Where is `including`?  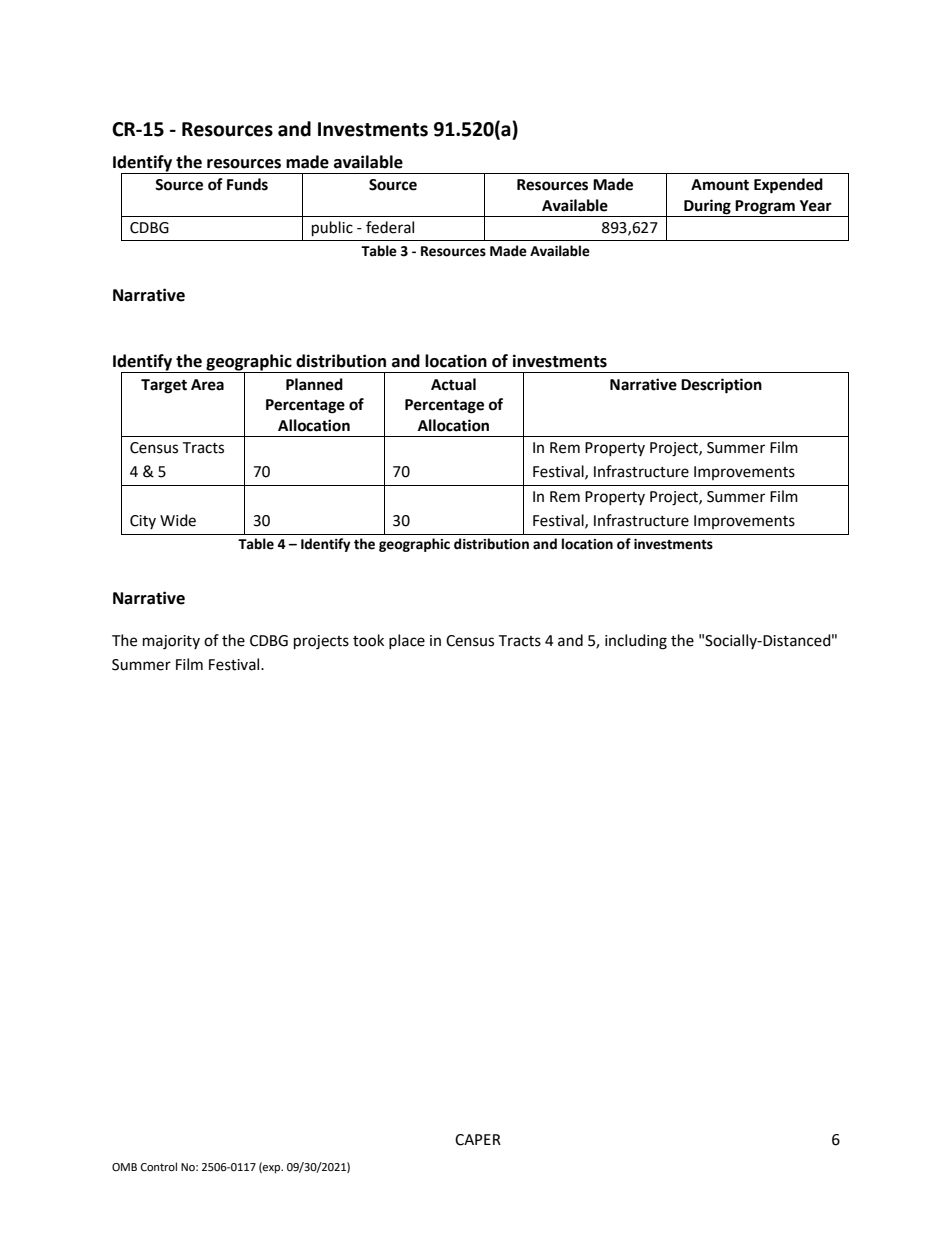 including is located at coordinates (636, 642).
